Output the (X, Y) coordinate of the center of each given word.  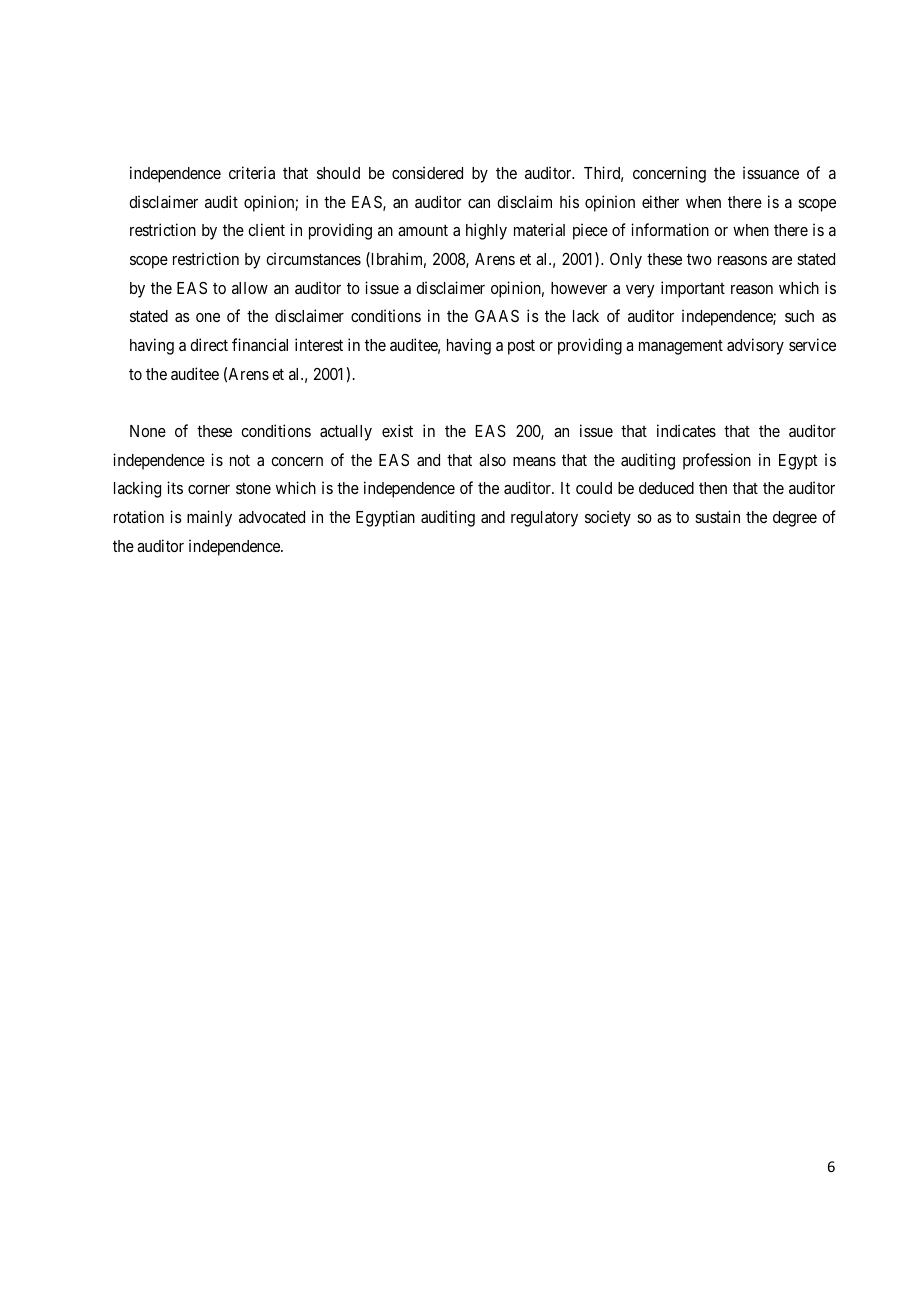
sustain (717, 516)
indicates (686, 430)
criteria (252, 172)
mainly (209, 518)
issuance (771, 172)
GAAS (497, 316)
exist (397, 430)
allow (250, 288)
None (148, 431)
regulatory (544, 519)
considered (427, 172)
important (693, 289)
